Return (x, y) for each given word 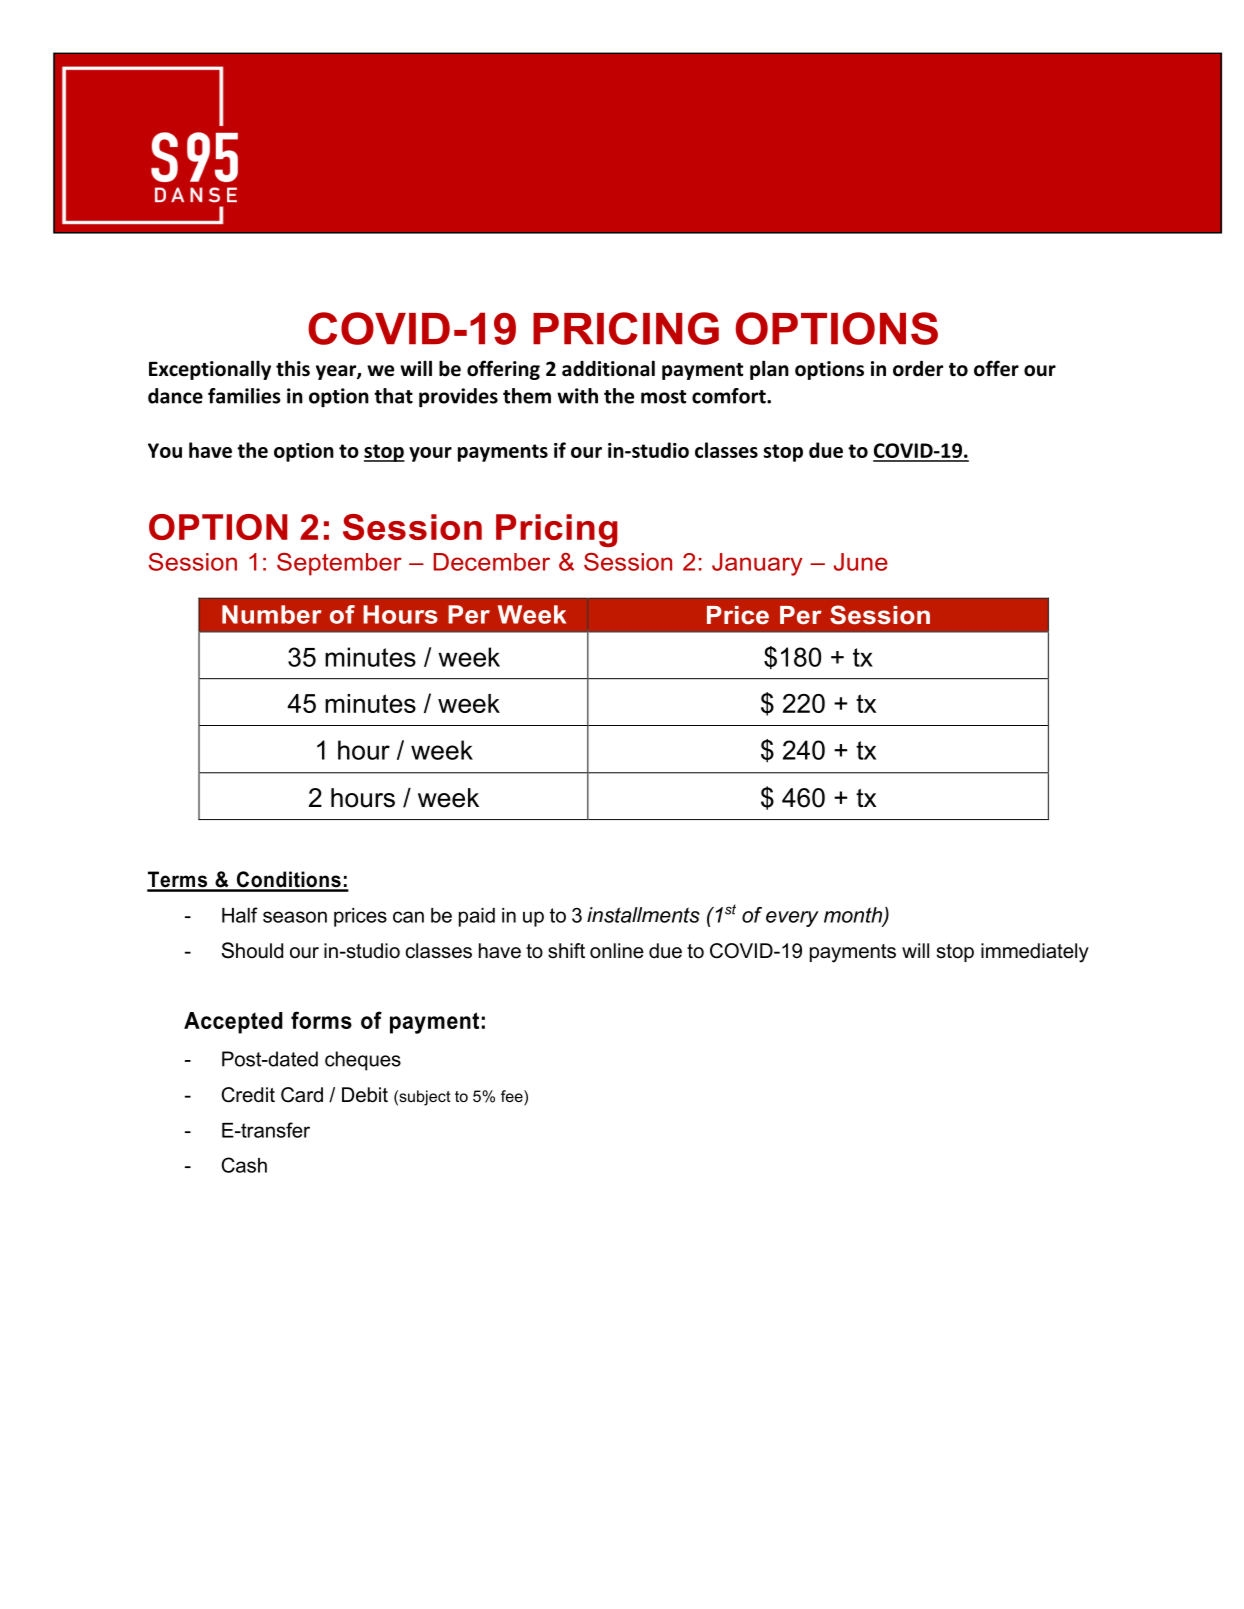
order (918, 369)
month (854, 916)
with (577, 396)
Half (240, 915)
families (244, 396)
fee (513, 1097)
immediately (1035, 953)
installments (643, 915)
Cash (244, 1165)
